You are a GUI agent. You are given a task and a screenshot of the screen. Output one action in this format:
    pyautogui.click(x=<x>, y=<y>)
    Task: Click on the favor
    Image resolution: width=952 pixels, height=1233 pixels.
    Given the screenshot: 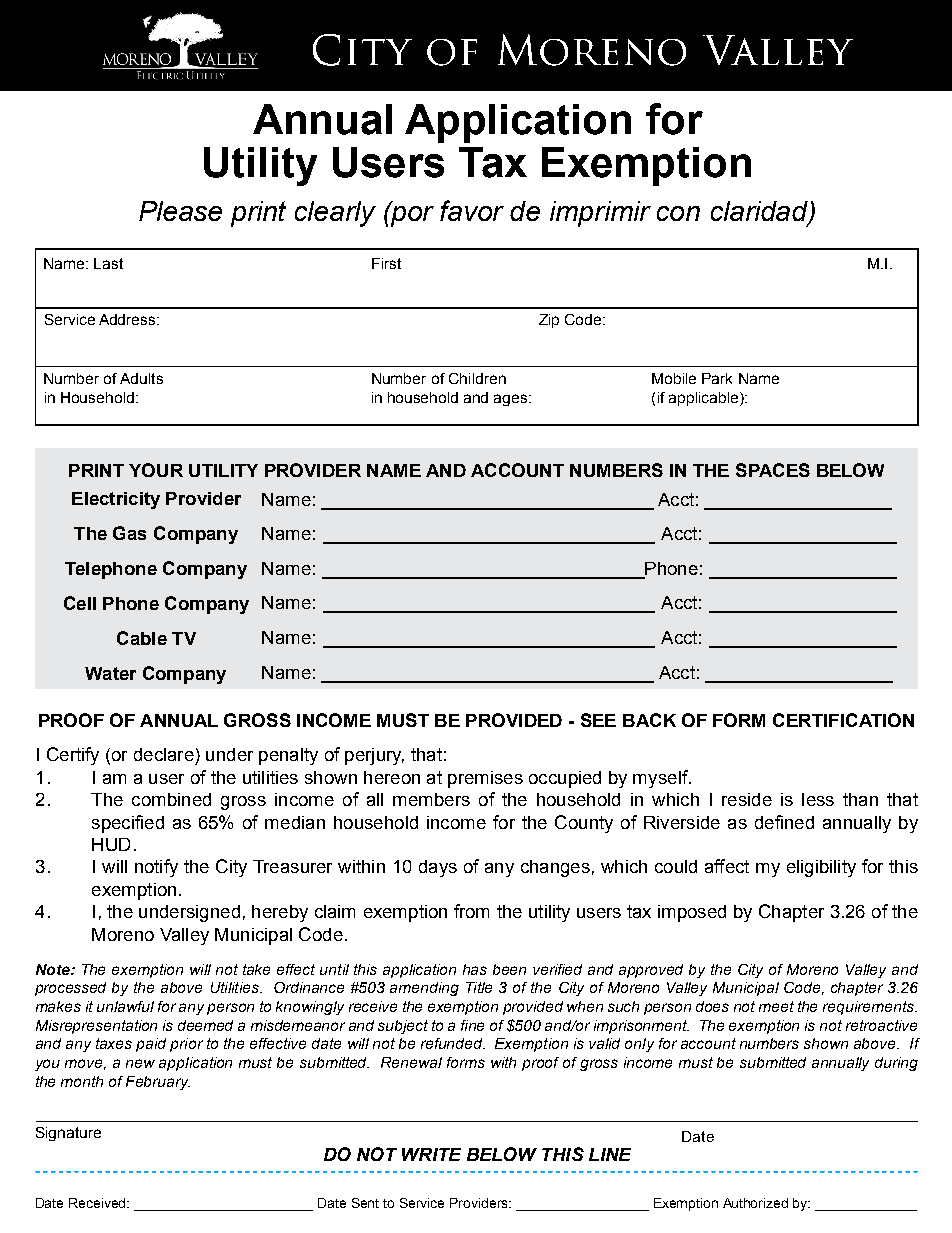 What is the action you would take?
    pyautogui.click(x=472, y=210)
